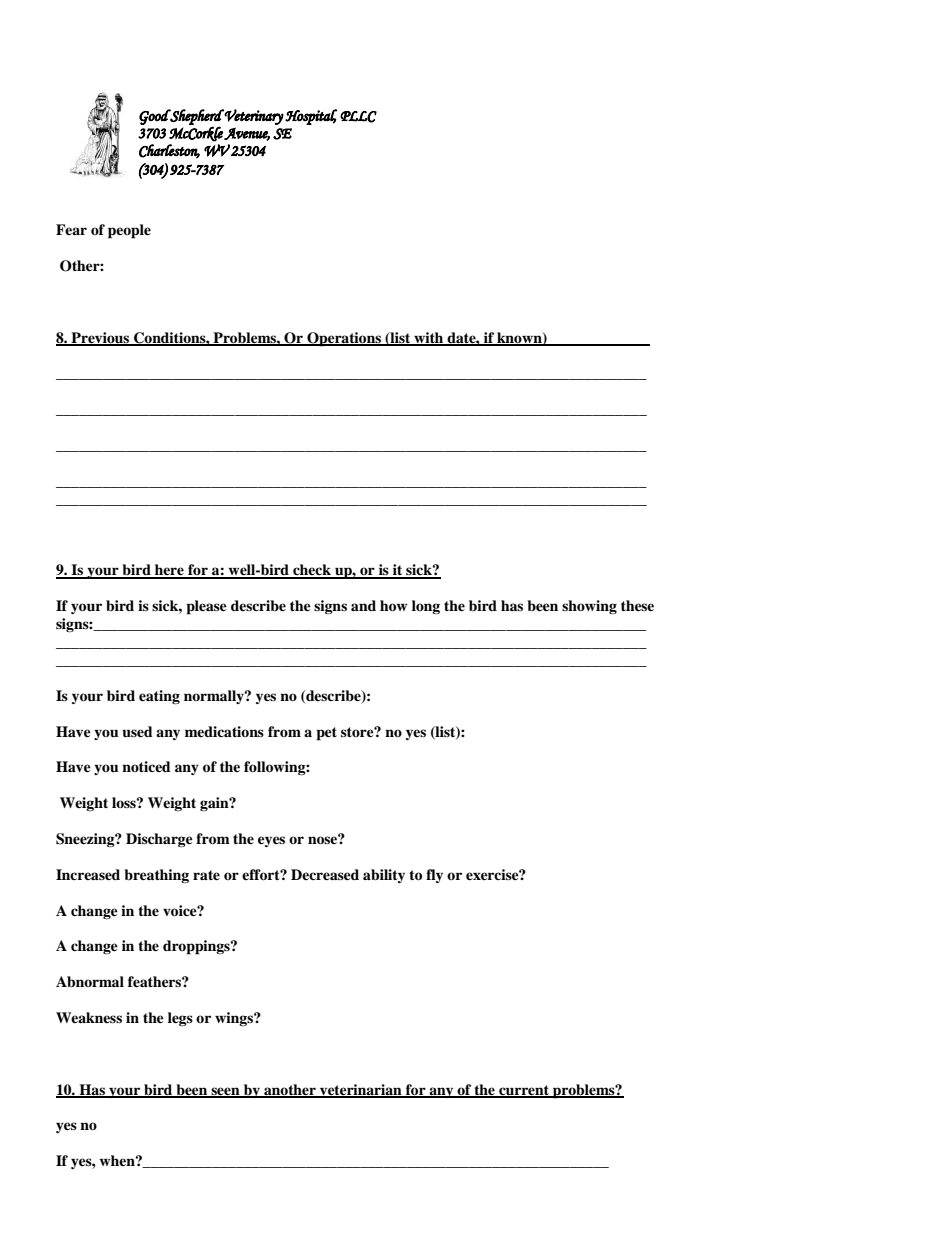  Describe the element at coordinates (589, 607) in the page. I see `showing` at that location.
